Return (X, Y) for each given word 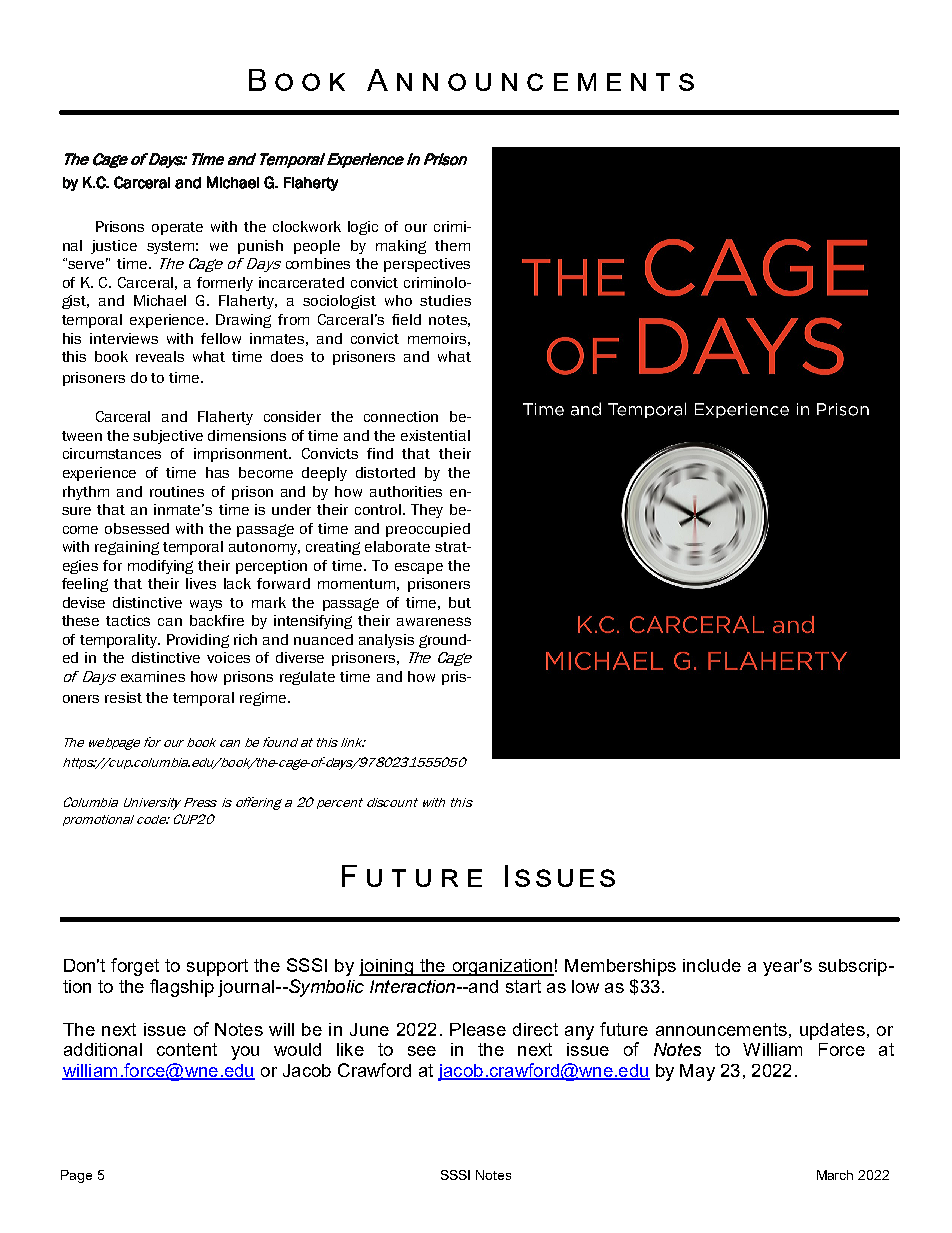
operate (177, 228)
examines (153, 676)
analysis (386, 641)
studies (445, 300)
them (452, 245)
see (422, 1051)
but (460, 602)
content (187, 1049)
